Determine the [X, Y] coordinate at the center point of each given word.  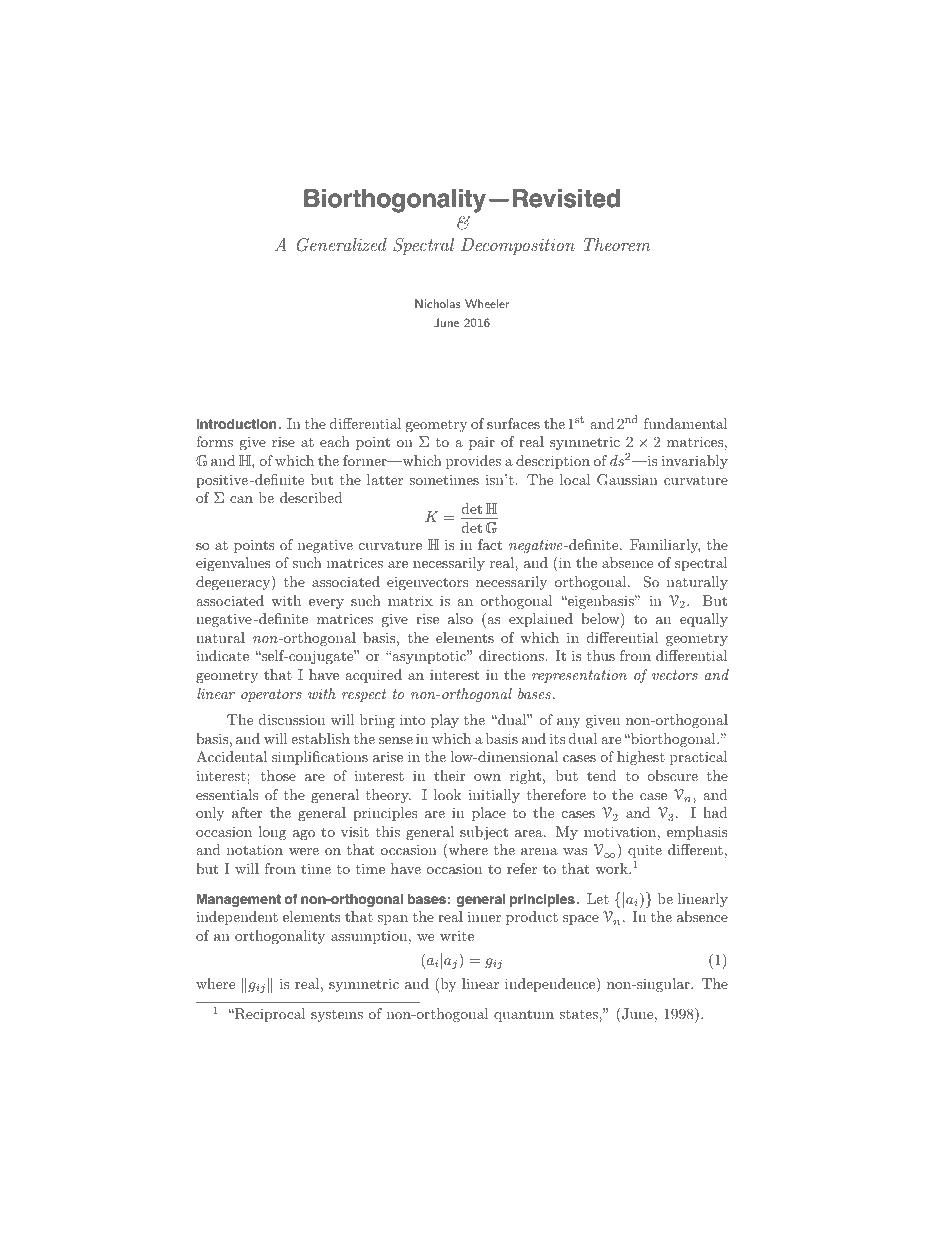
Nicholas [438, 303]
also [460, 618]
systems [337, 1016]
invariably [694, 462]
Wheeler [487, 303]
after [247, 812]
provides [473, 462]
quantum [524, 1015]
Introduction [236, 424]
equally [704, 620]
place [489, 814]
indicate [222, 655]
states [579, 1014]
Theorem [617, 244]
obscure [672, 775]
